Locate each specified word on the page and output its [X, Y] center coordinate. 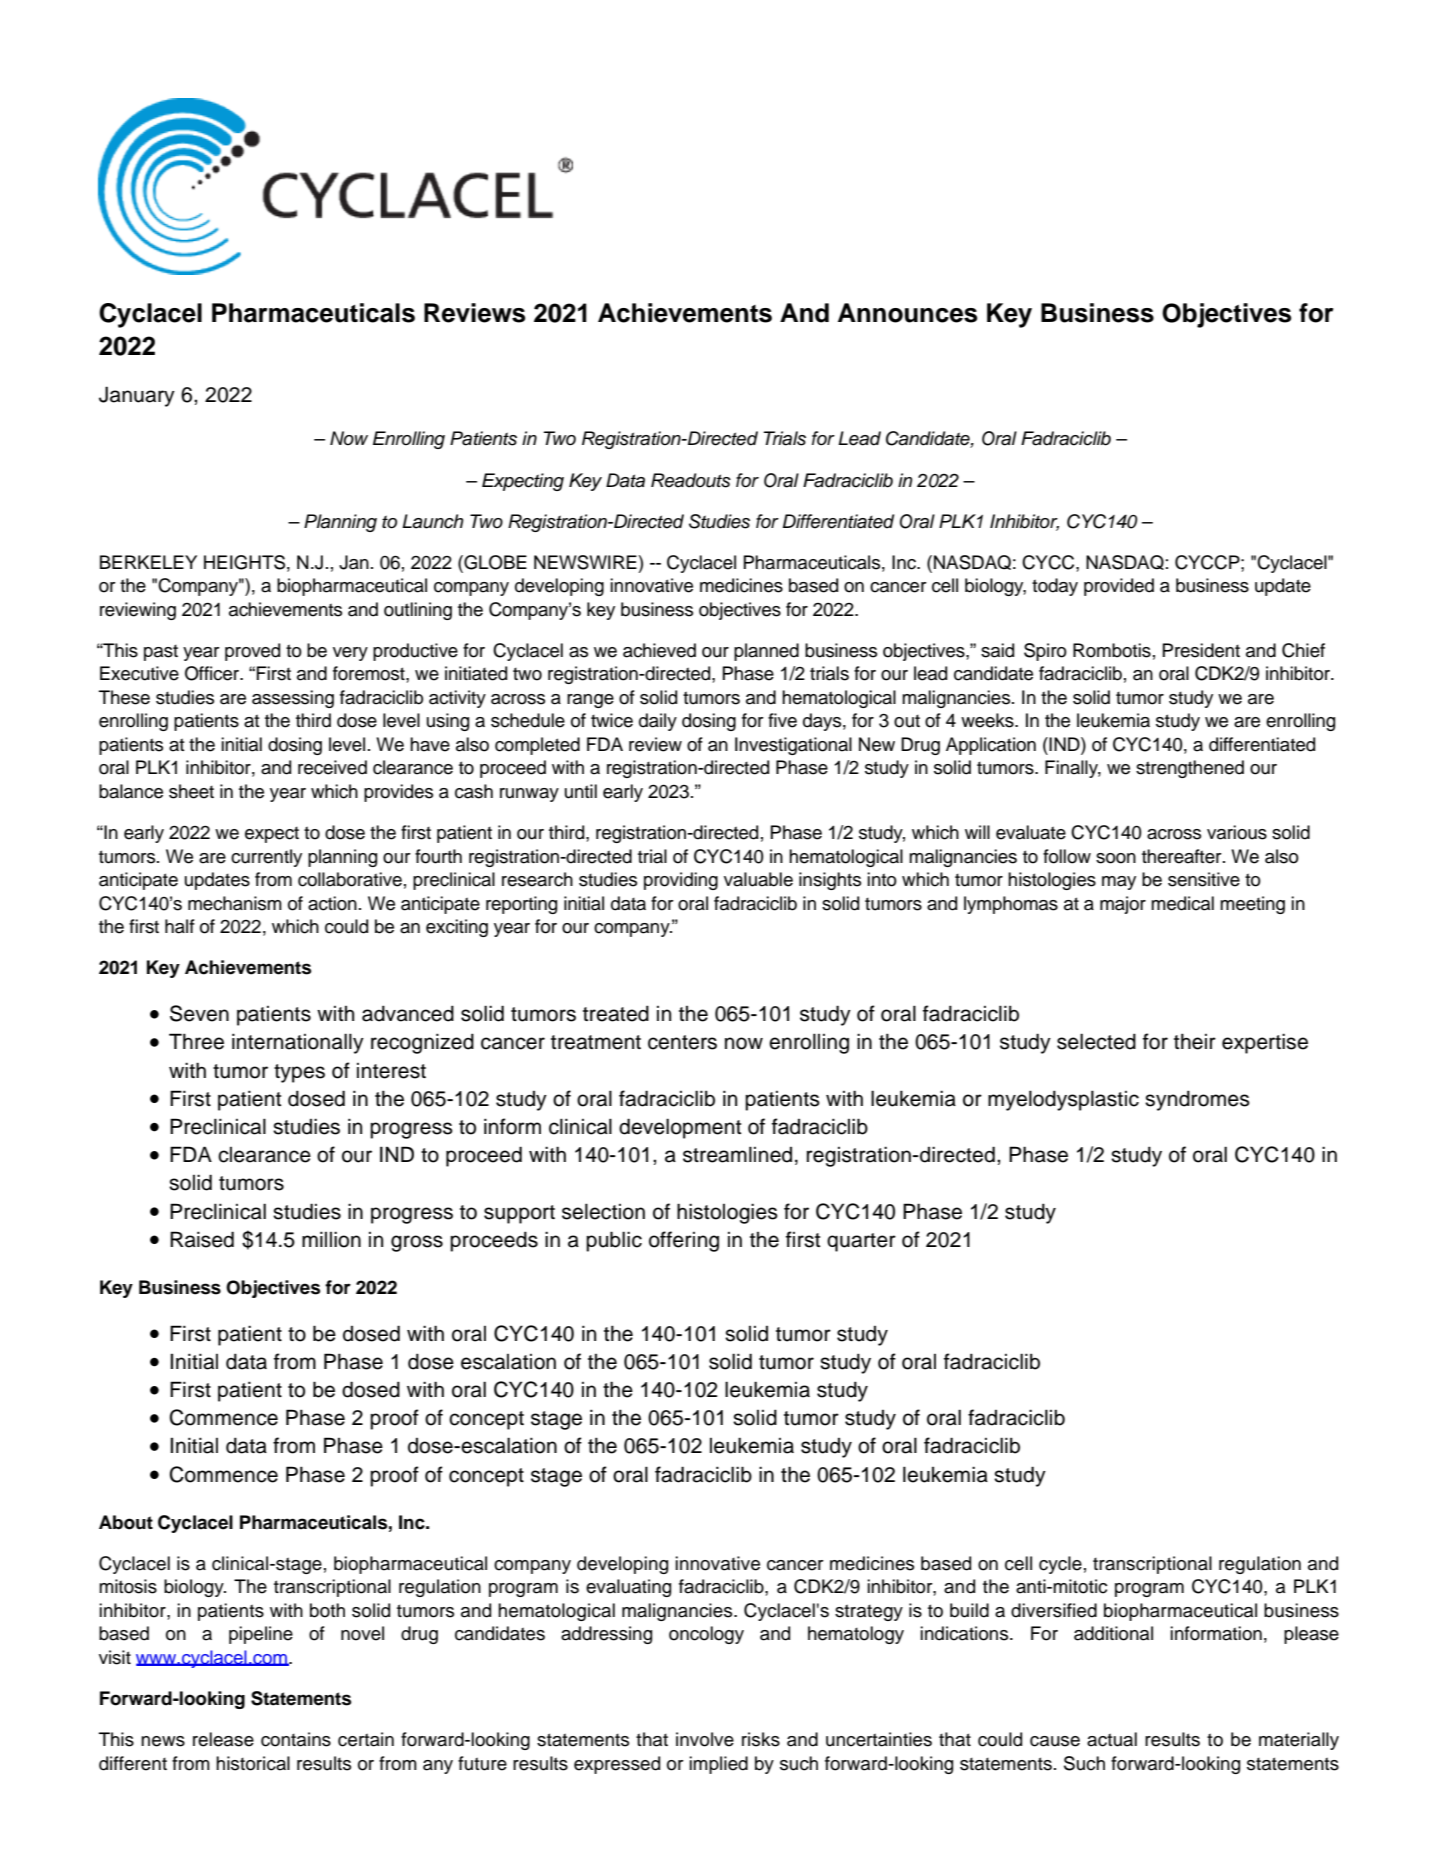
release [223, 1739]
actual [1112, 1739]
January [137, 396]
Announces [907, 313]
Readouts [691, 480]
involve [705, 1739]
